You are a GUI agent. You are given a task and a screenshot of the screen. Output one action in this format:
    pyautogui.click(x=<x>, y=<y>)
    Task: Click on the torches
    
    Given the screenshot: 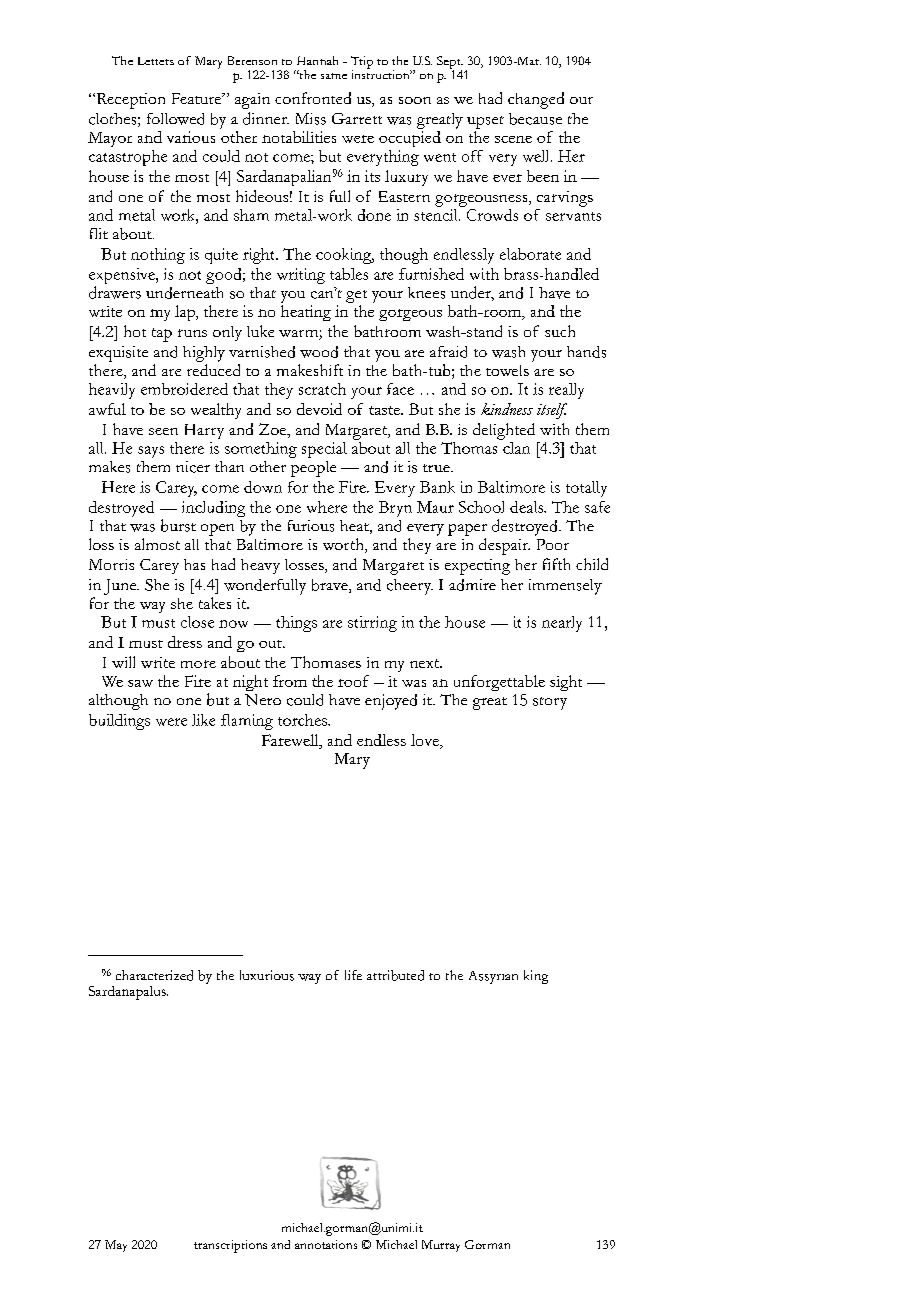 What is the action you would take?
    pyautogui.click(x=304, y=720)
